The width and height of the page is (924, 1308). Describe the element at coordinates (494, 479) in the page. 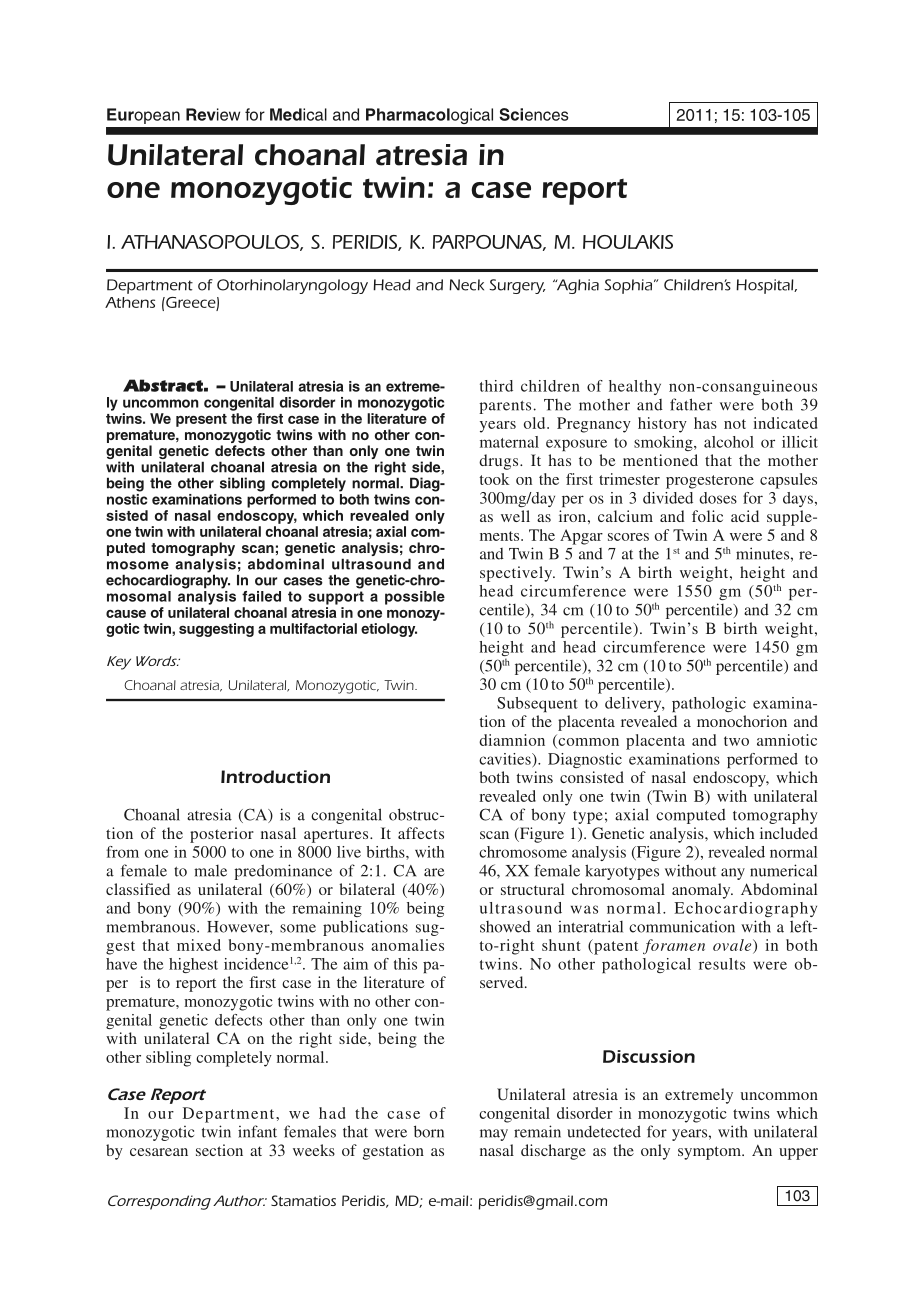

I see `took` at that location.
